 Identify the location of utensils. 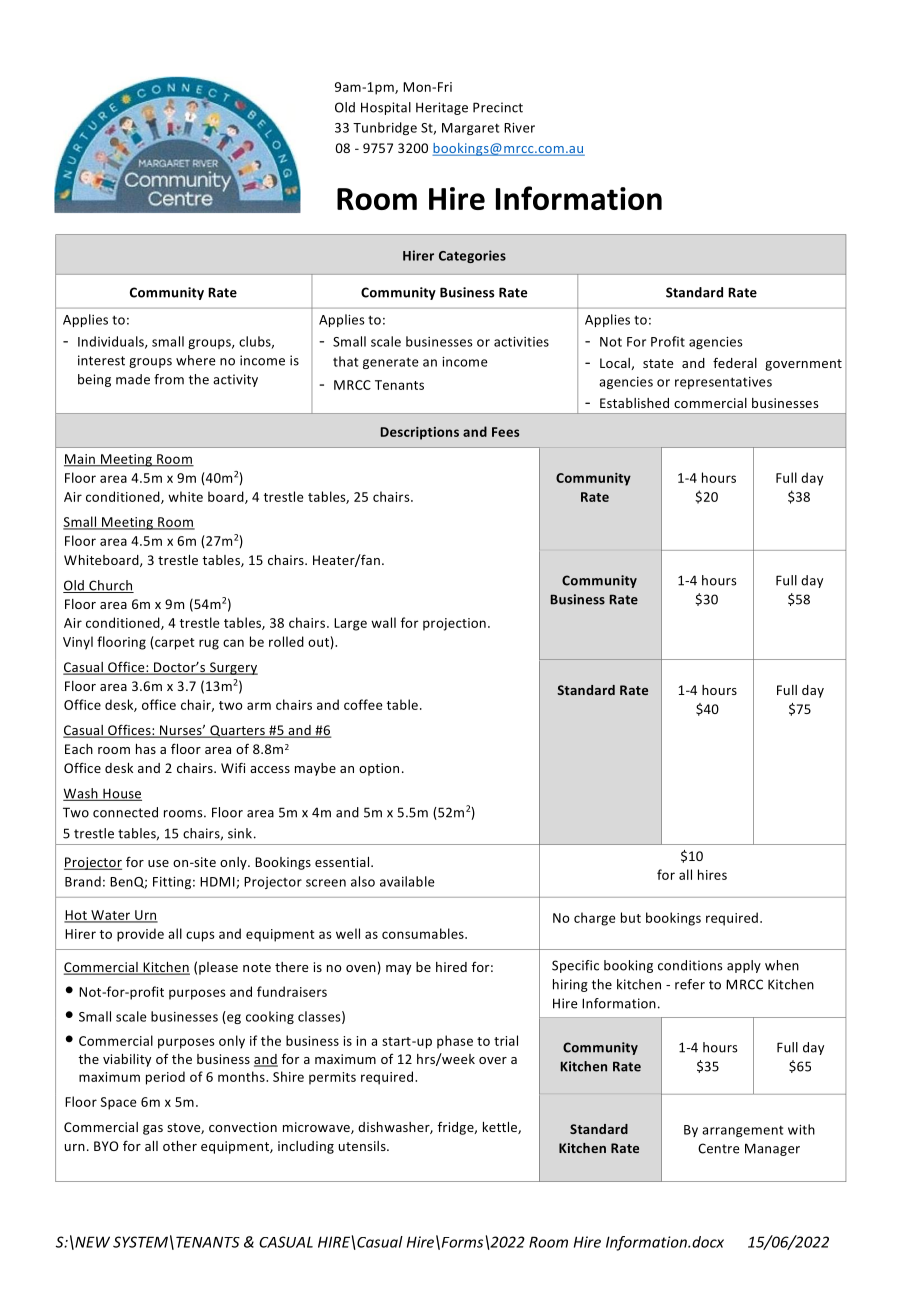
(363, 1146).
